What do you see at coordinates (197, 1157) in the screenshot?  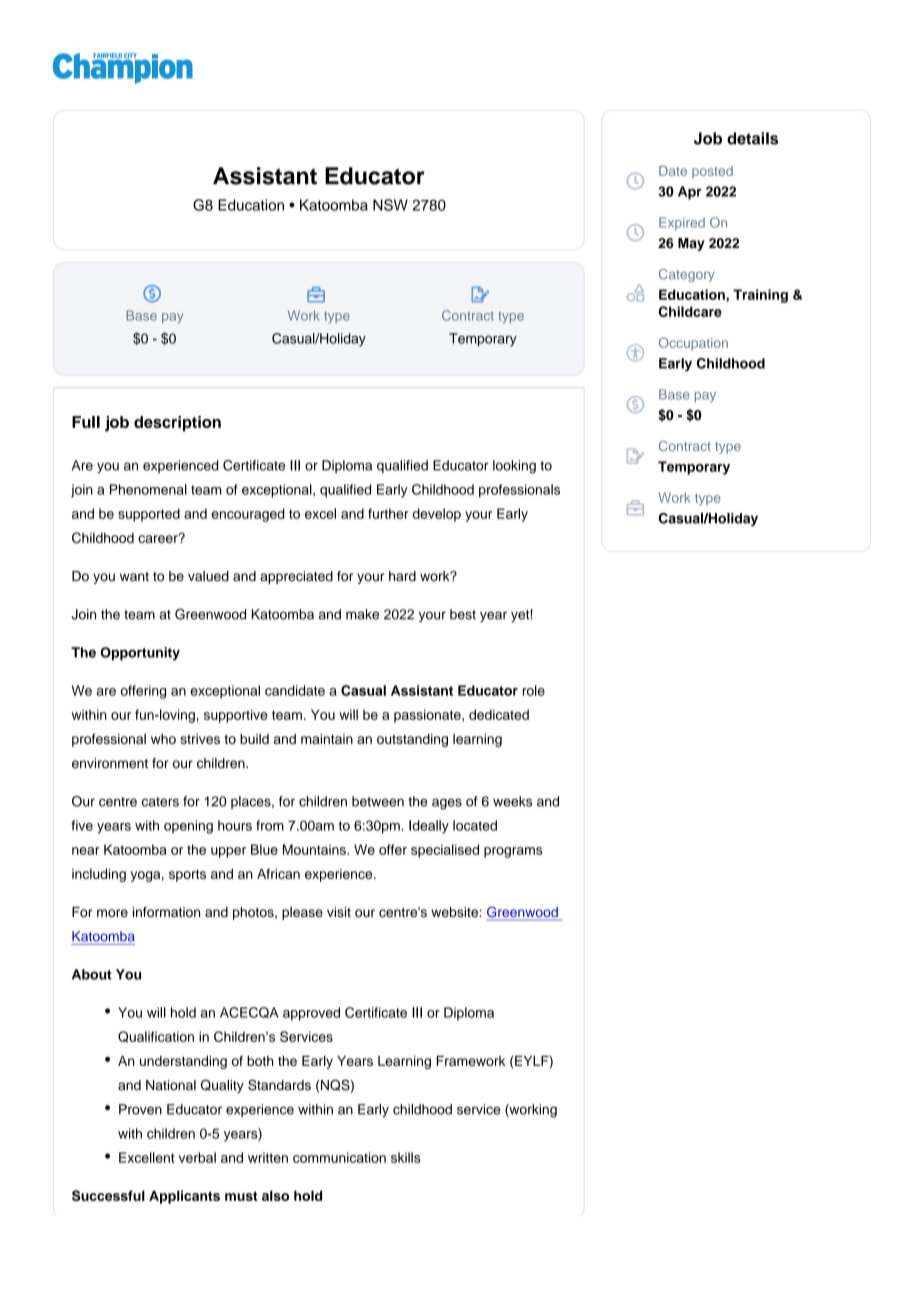 I see `verbal` at bounding box center [197, 1157].
